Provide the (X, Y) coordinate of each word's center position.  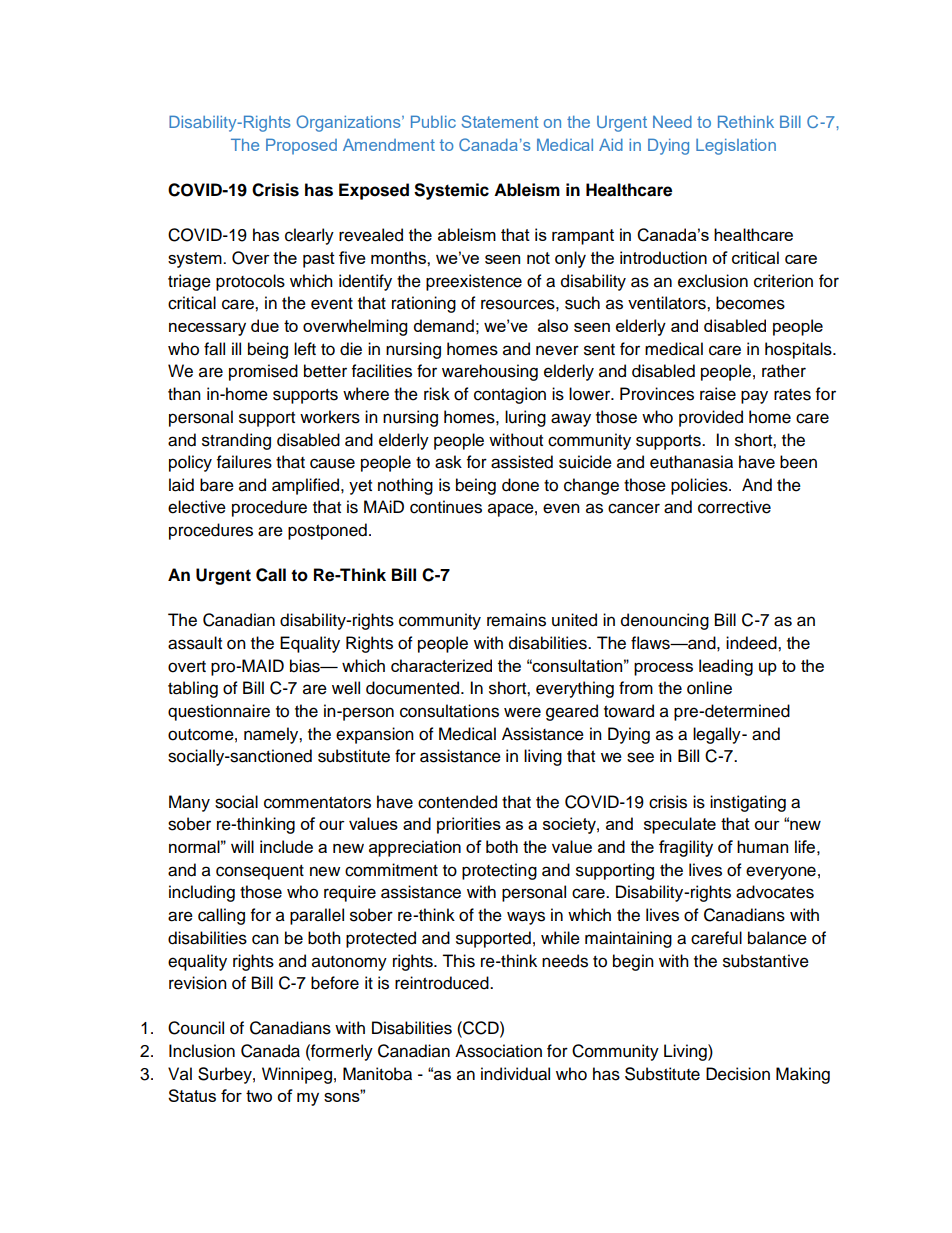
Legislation (736, 147)
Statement (500, 121)
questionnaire (219, 712)
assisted (522, 462)
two (259, 1096)
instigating (748, 803)
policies (700, 486)
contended (457, 802)
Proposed (301, 146)
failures (244, 462)
